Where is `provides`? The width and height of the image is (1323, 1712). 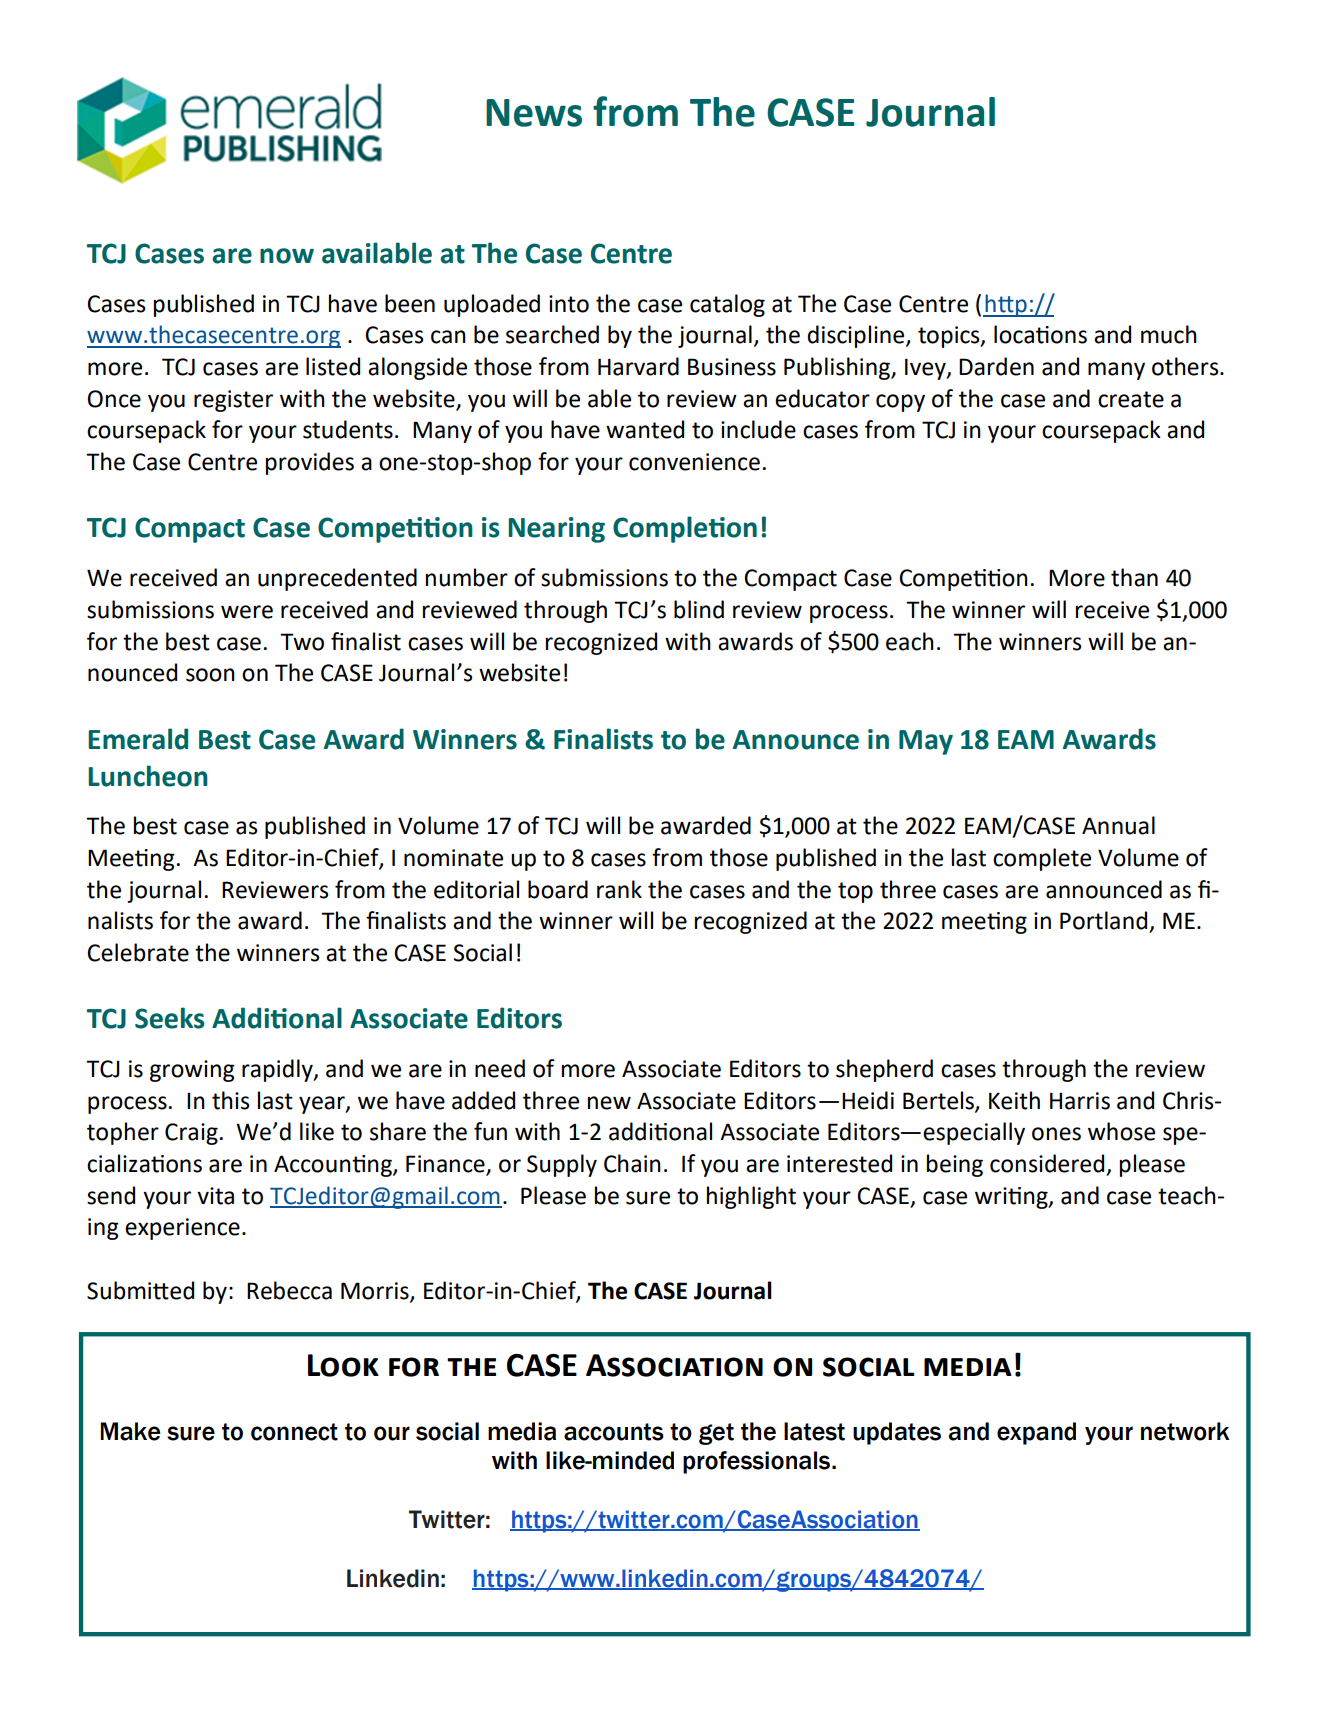 provides is located at coordinates (310, 463).
